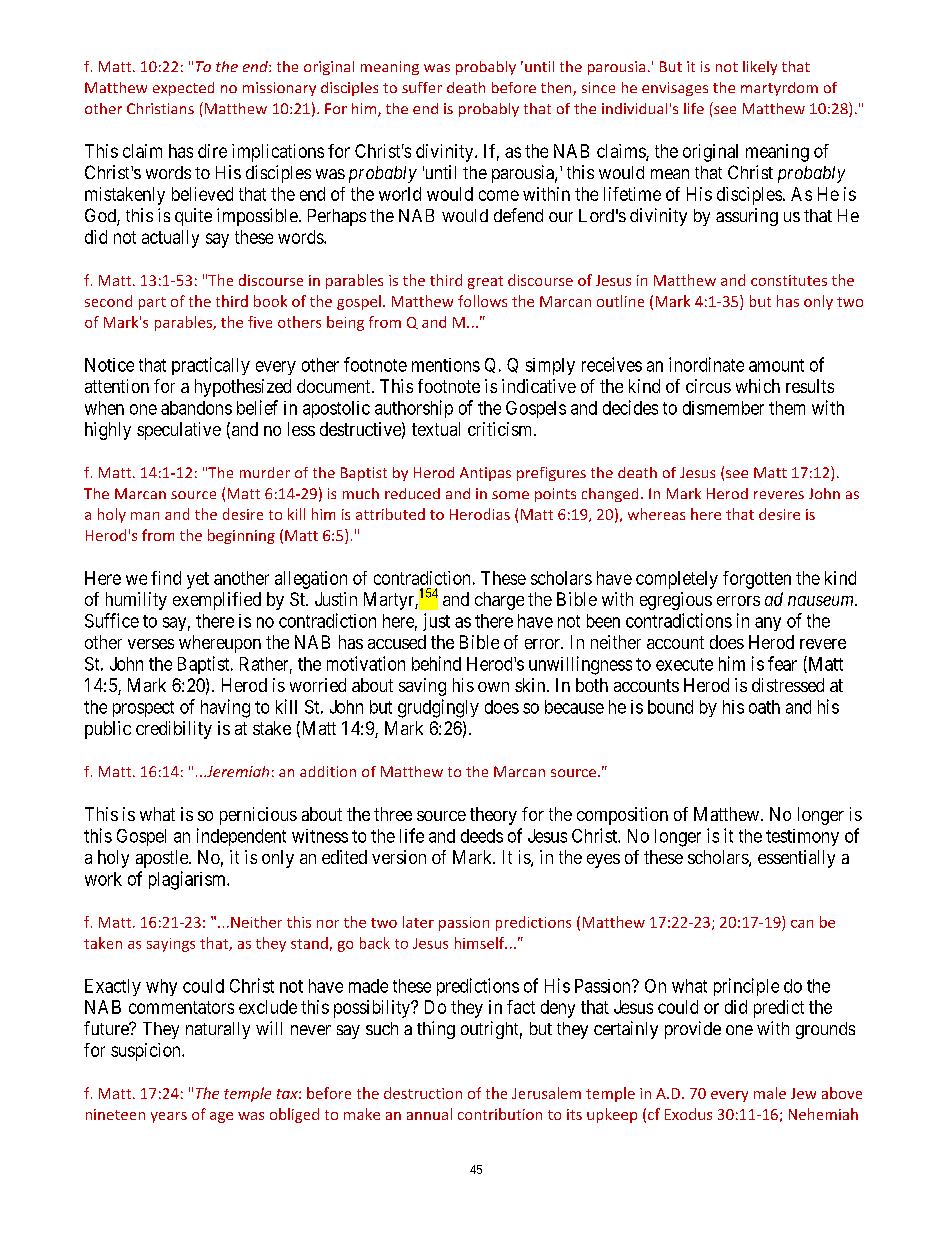  I want to click on charge, so click(499, 601).
